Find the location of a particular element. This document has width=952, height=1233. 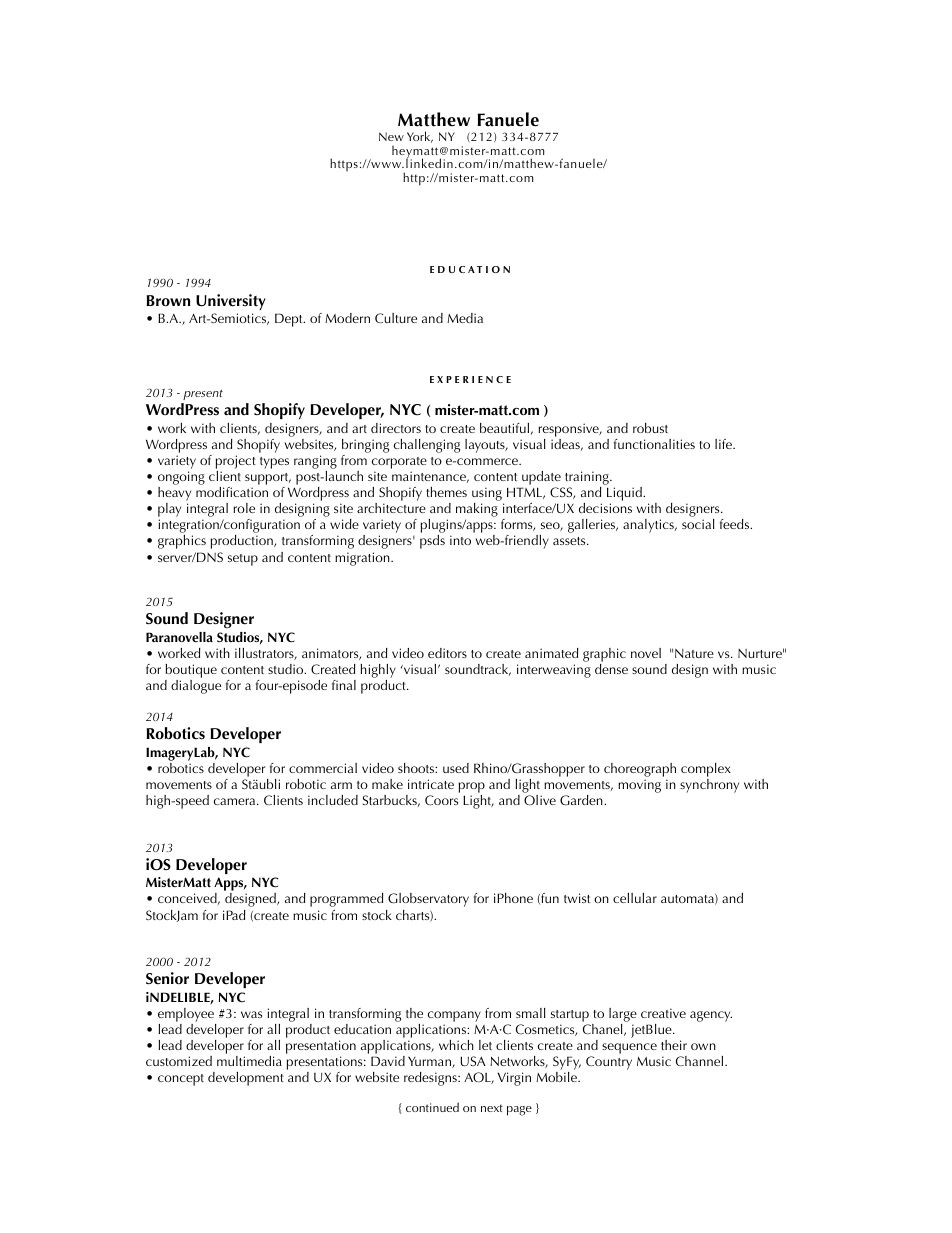

Channel is located at coordinates (701, 1061).
